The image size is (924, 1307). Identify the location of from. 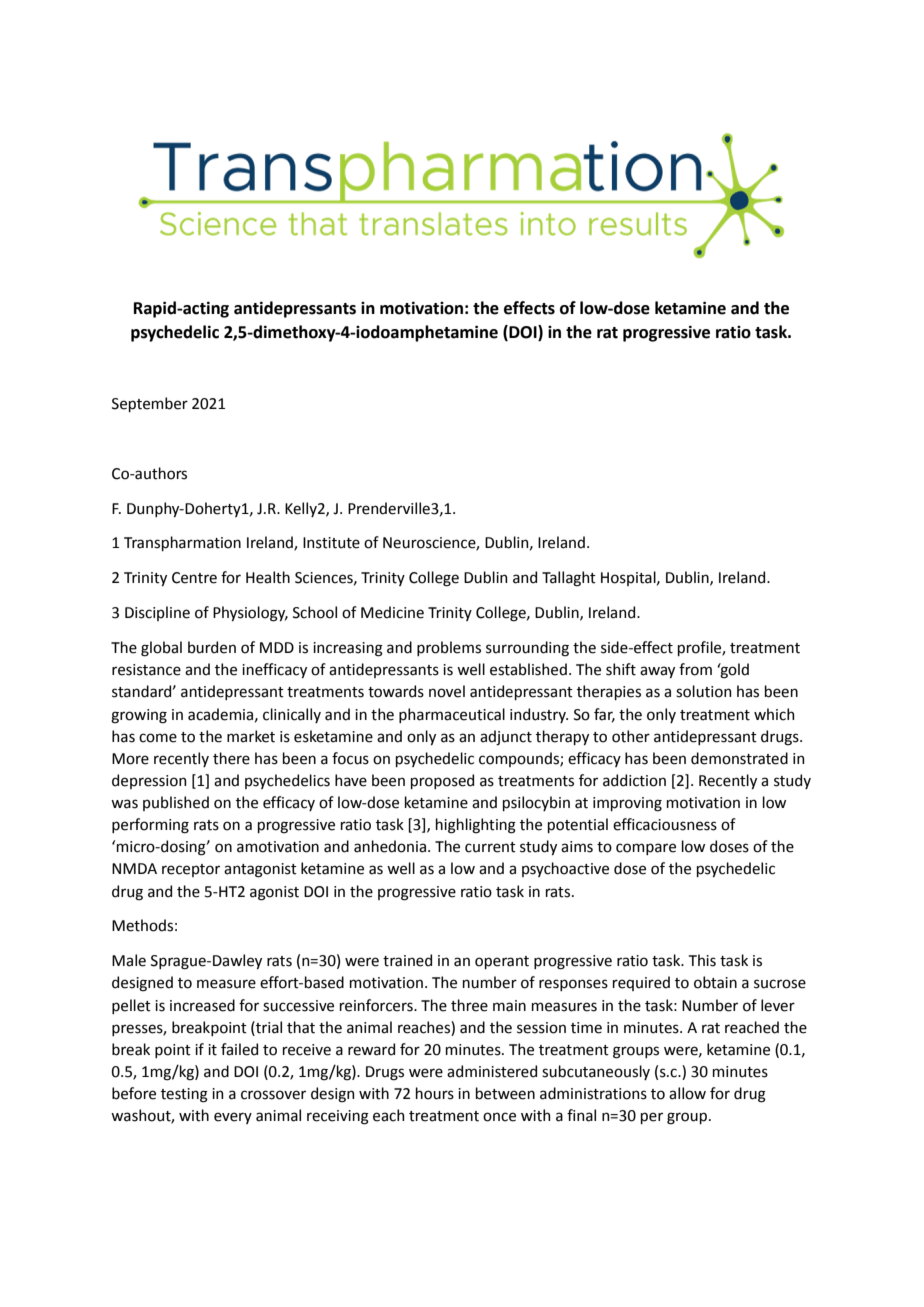
(695, 669).
